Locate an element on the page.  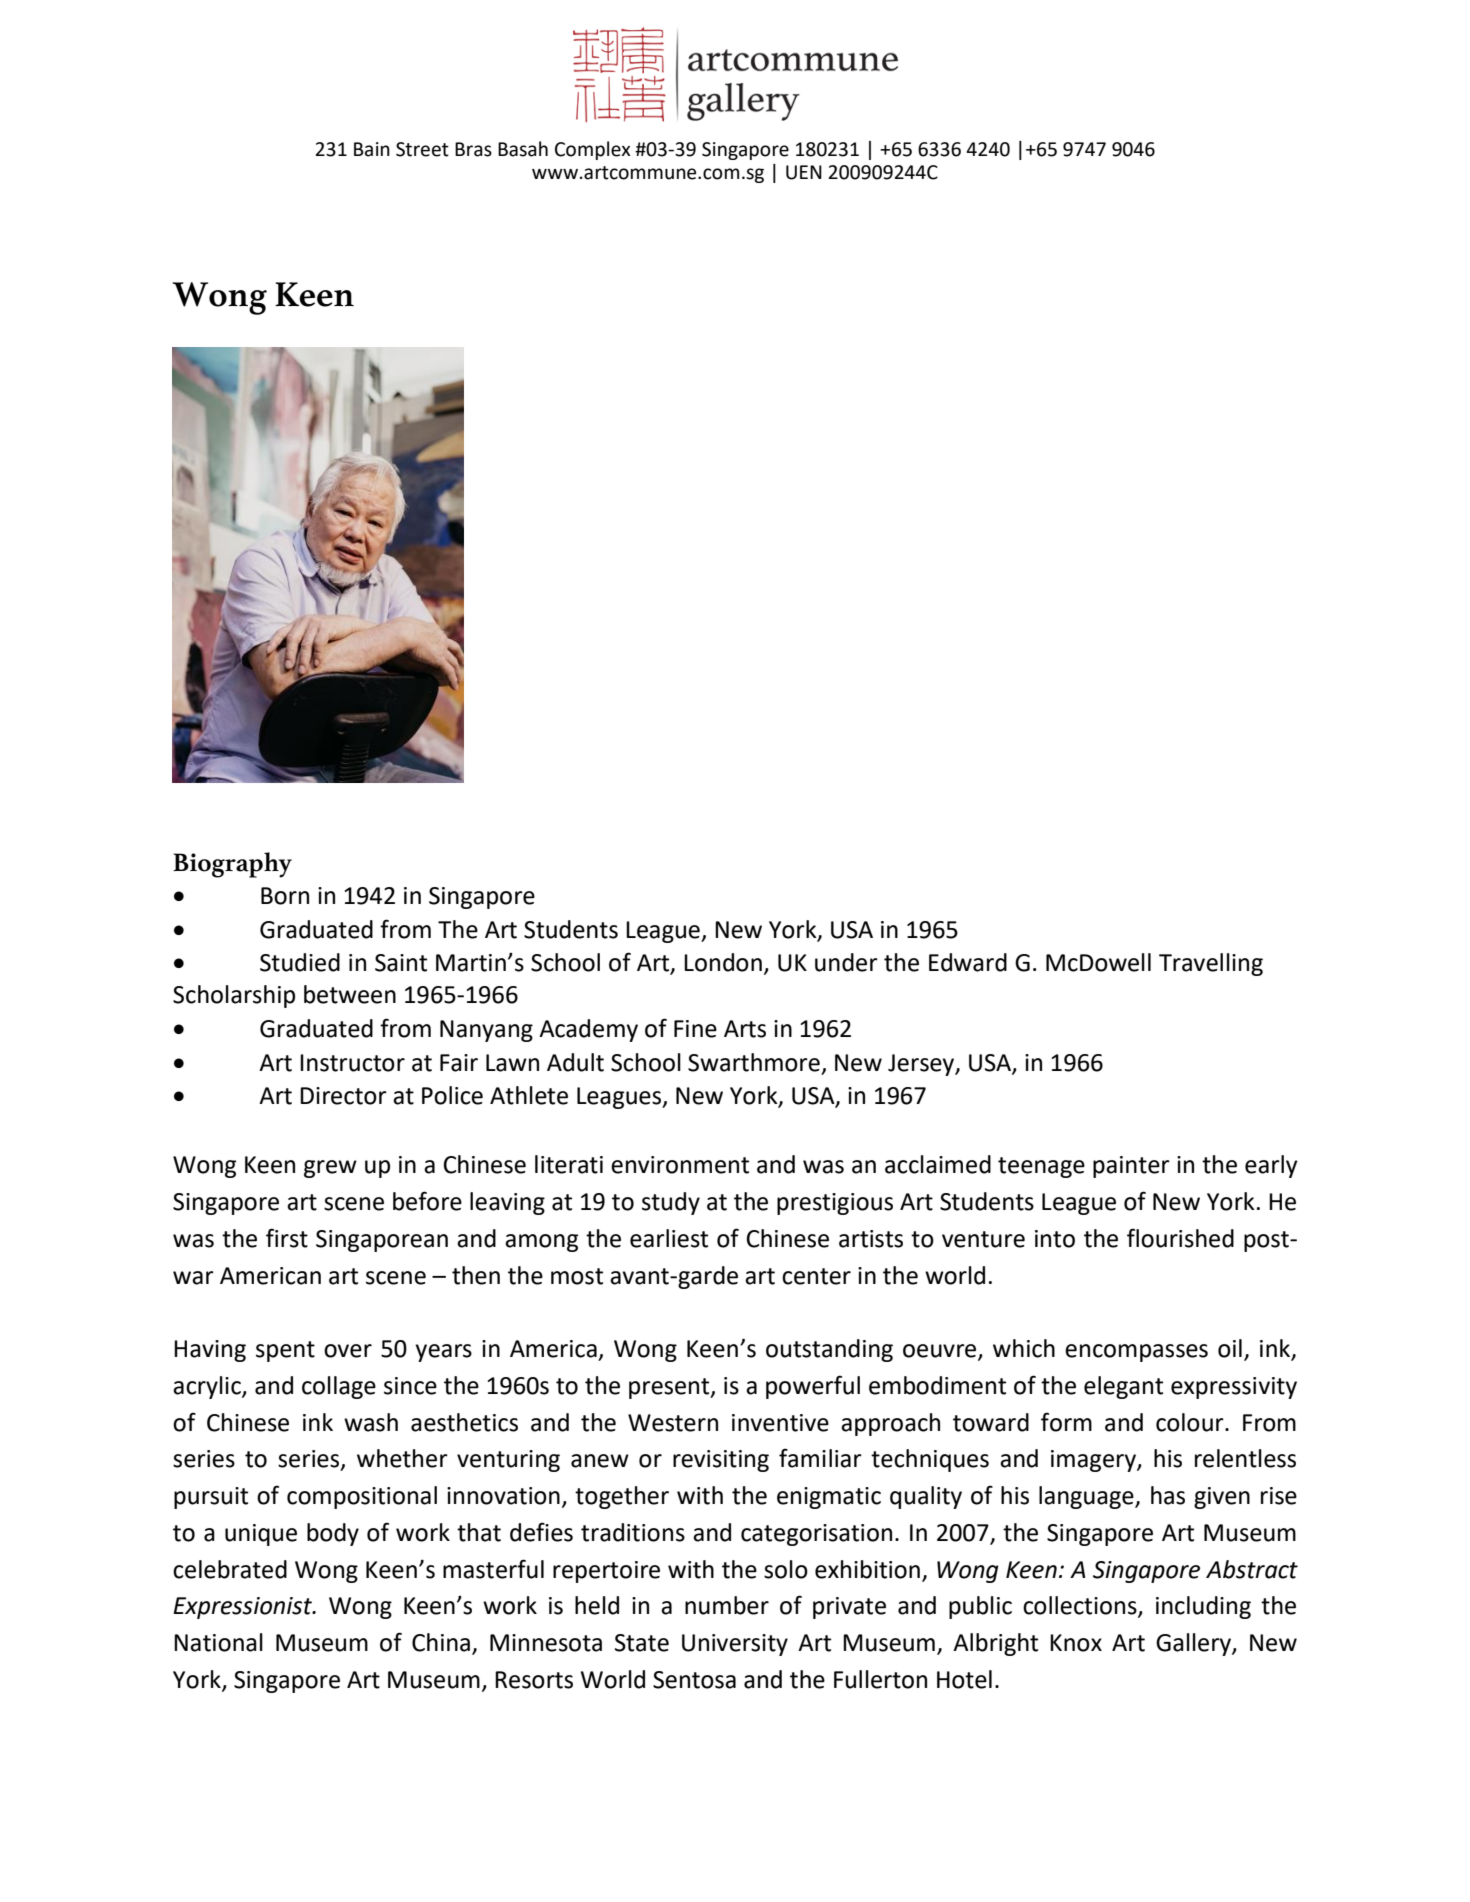
University is located at coordinates (735, 1645).
